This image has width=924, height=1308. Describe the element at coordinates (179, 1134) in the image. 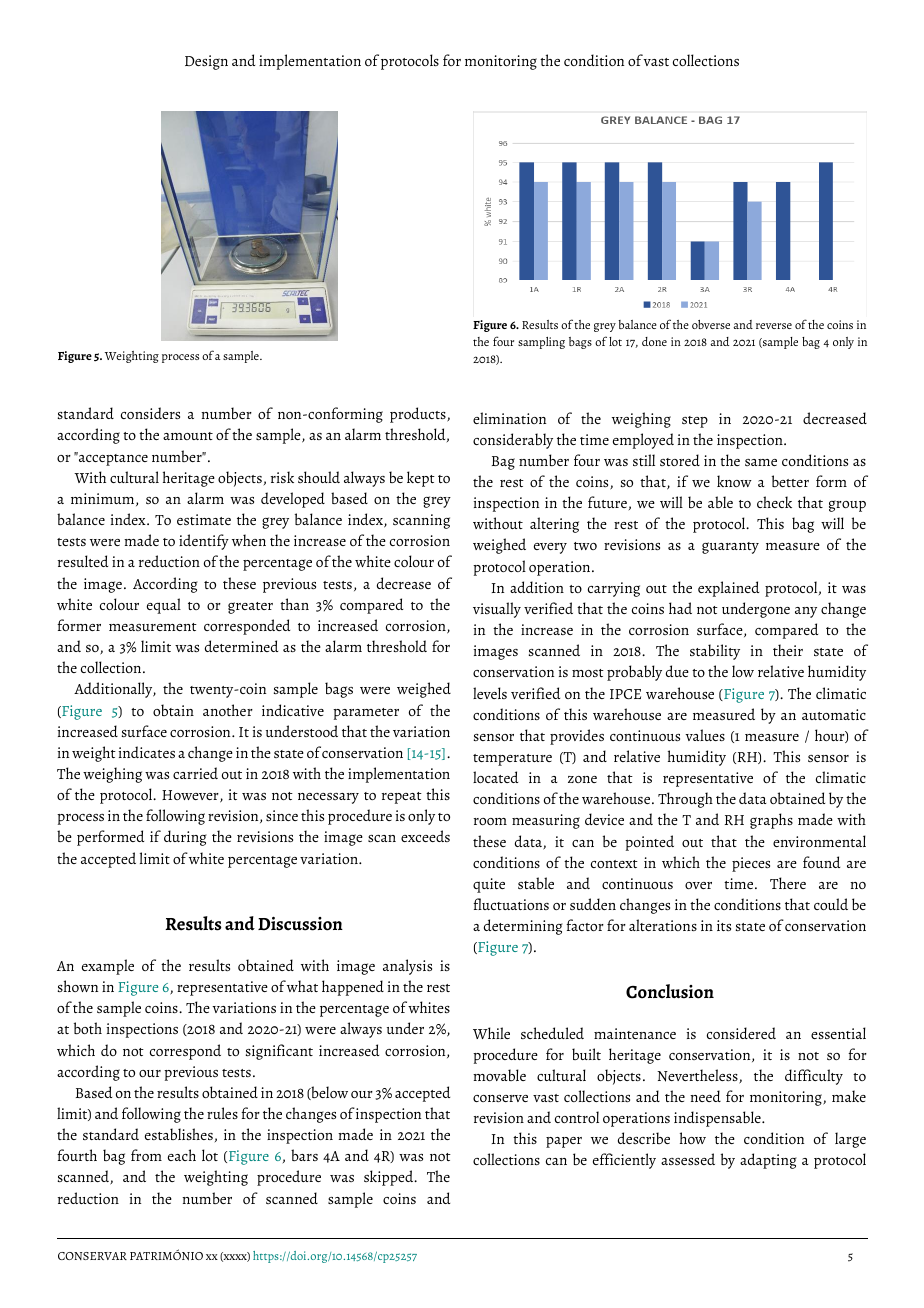

I see `establishes` at that location.
